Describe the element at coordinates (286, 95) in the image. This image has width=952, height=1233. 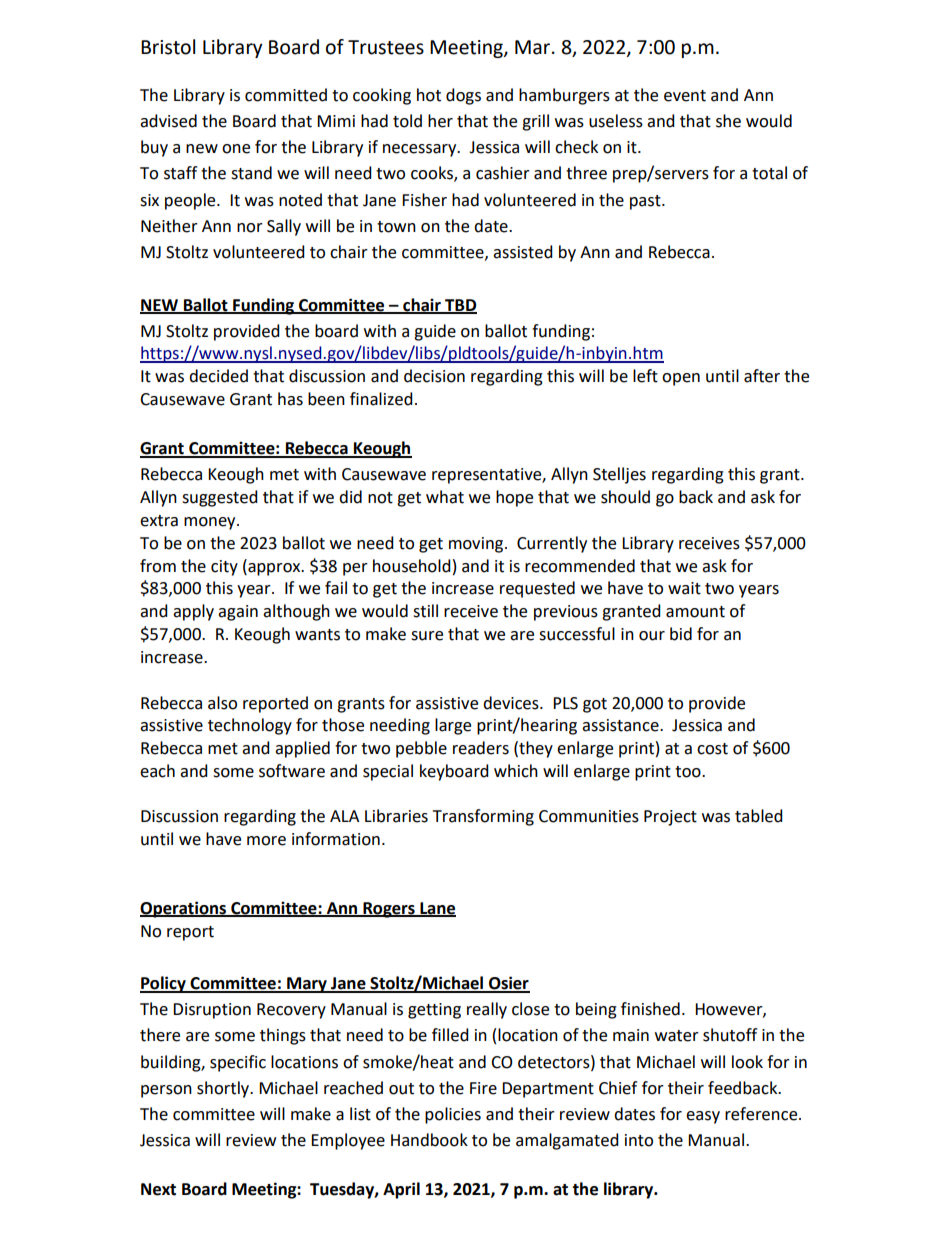
I see `committed` at that location.
